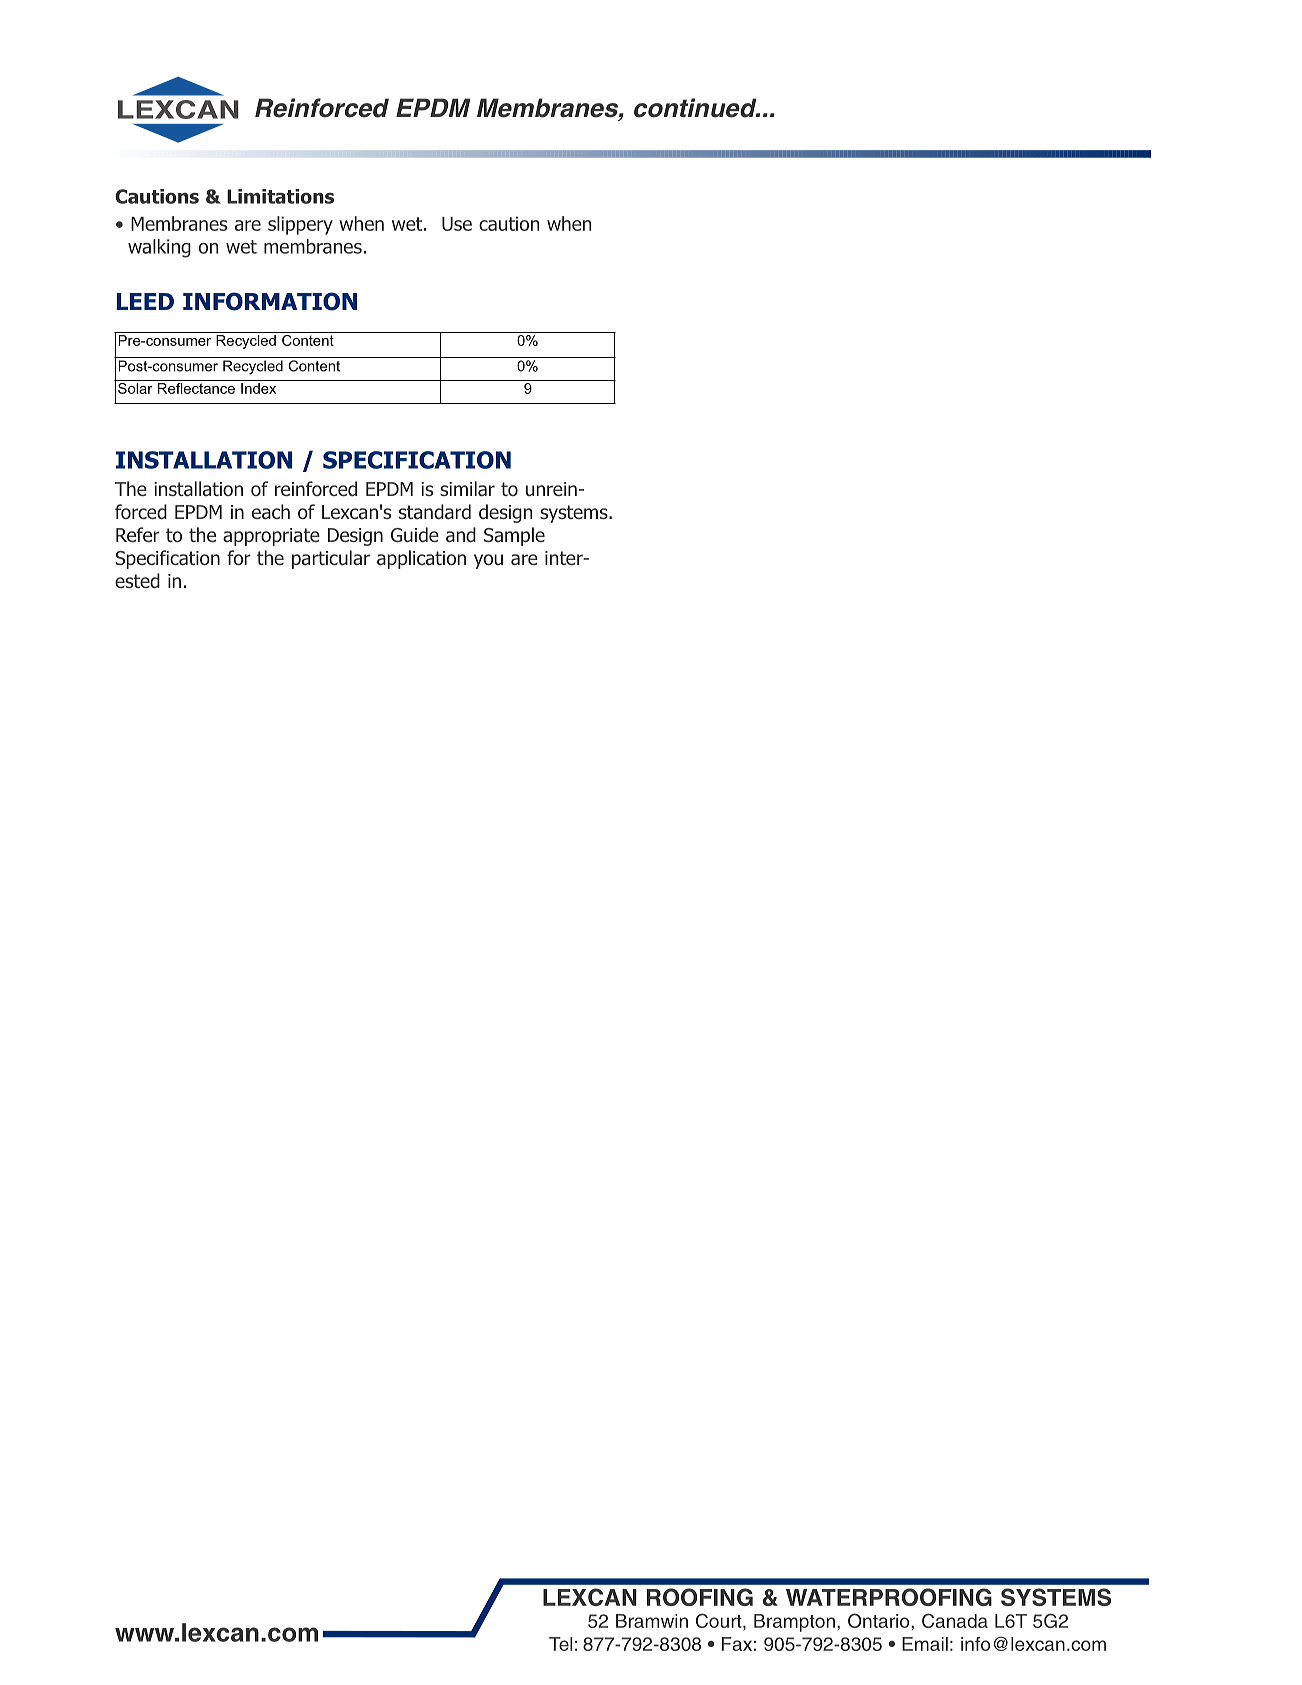 The height and width of the screenshot is (1685, 1302). What do you see at coordinates (880, 1620) in the screenshot?
I see `Ontario` at bounding box center [880, 1620].
